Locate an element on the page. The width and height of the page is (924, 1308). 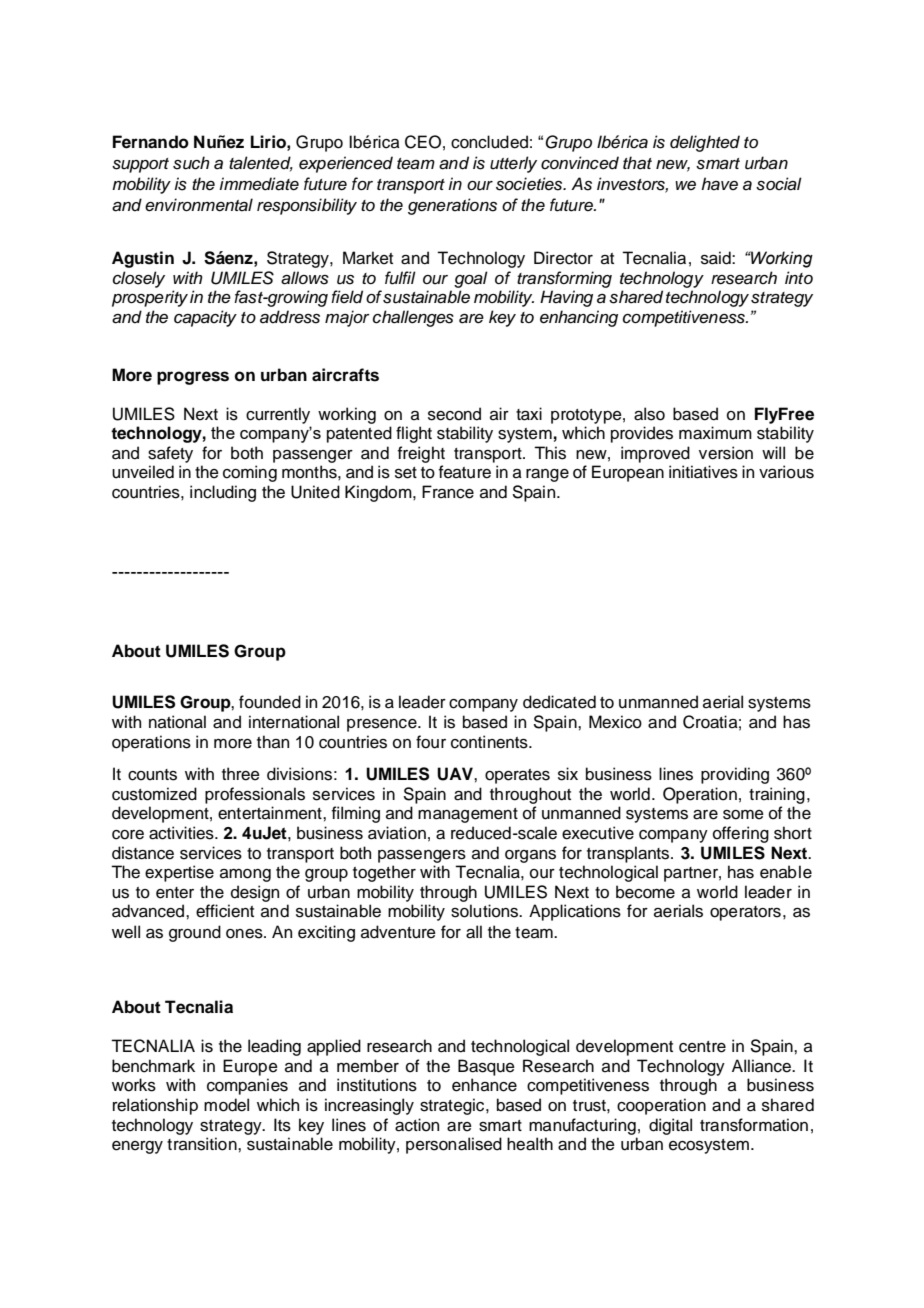
progress is located at coordinates (193, 378).
